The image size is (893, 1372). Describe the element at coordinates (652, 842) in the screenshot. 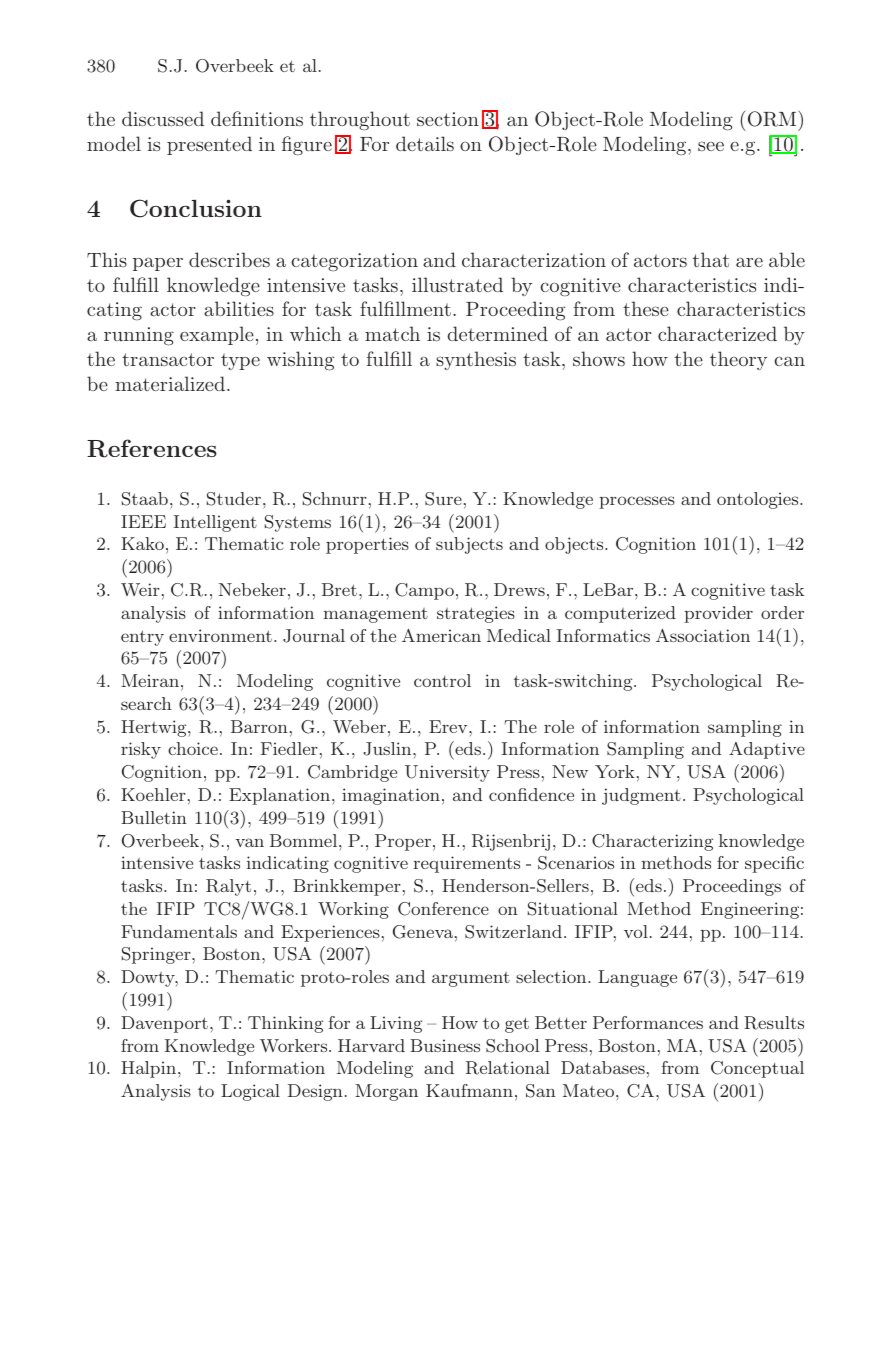

I see `Characterizing` at that location.
